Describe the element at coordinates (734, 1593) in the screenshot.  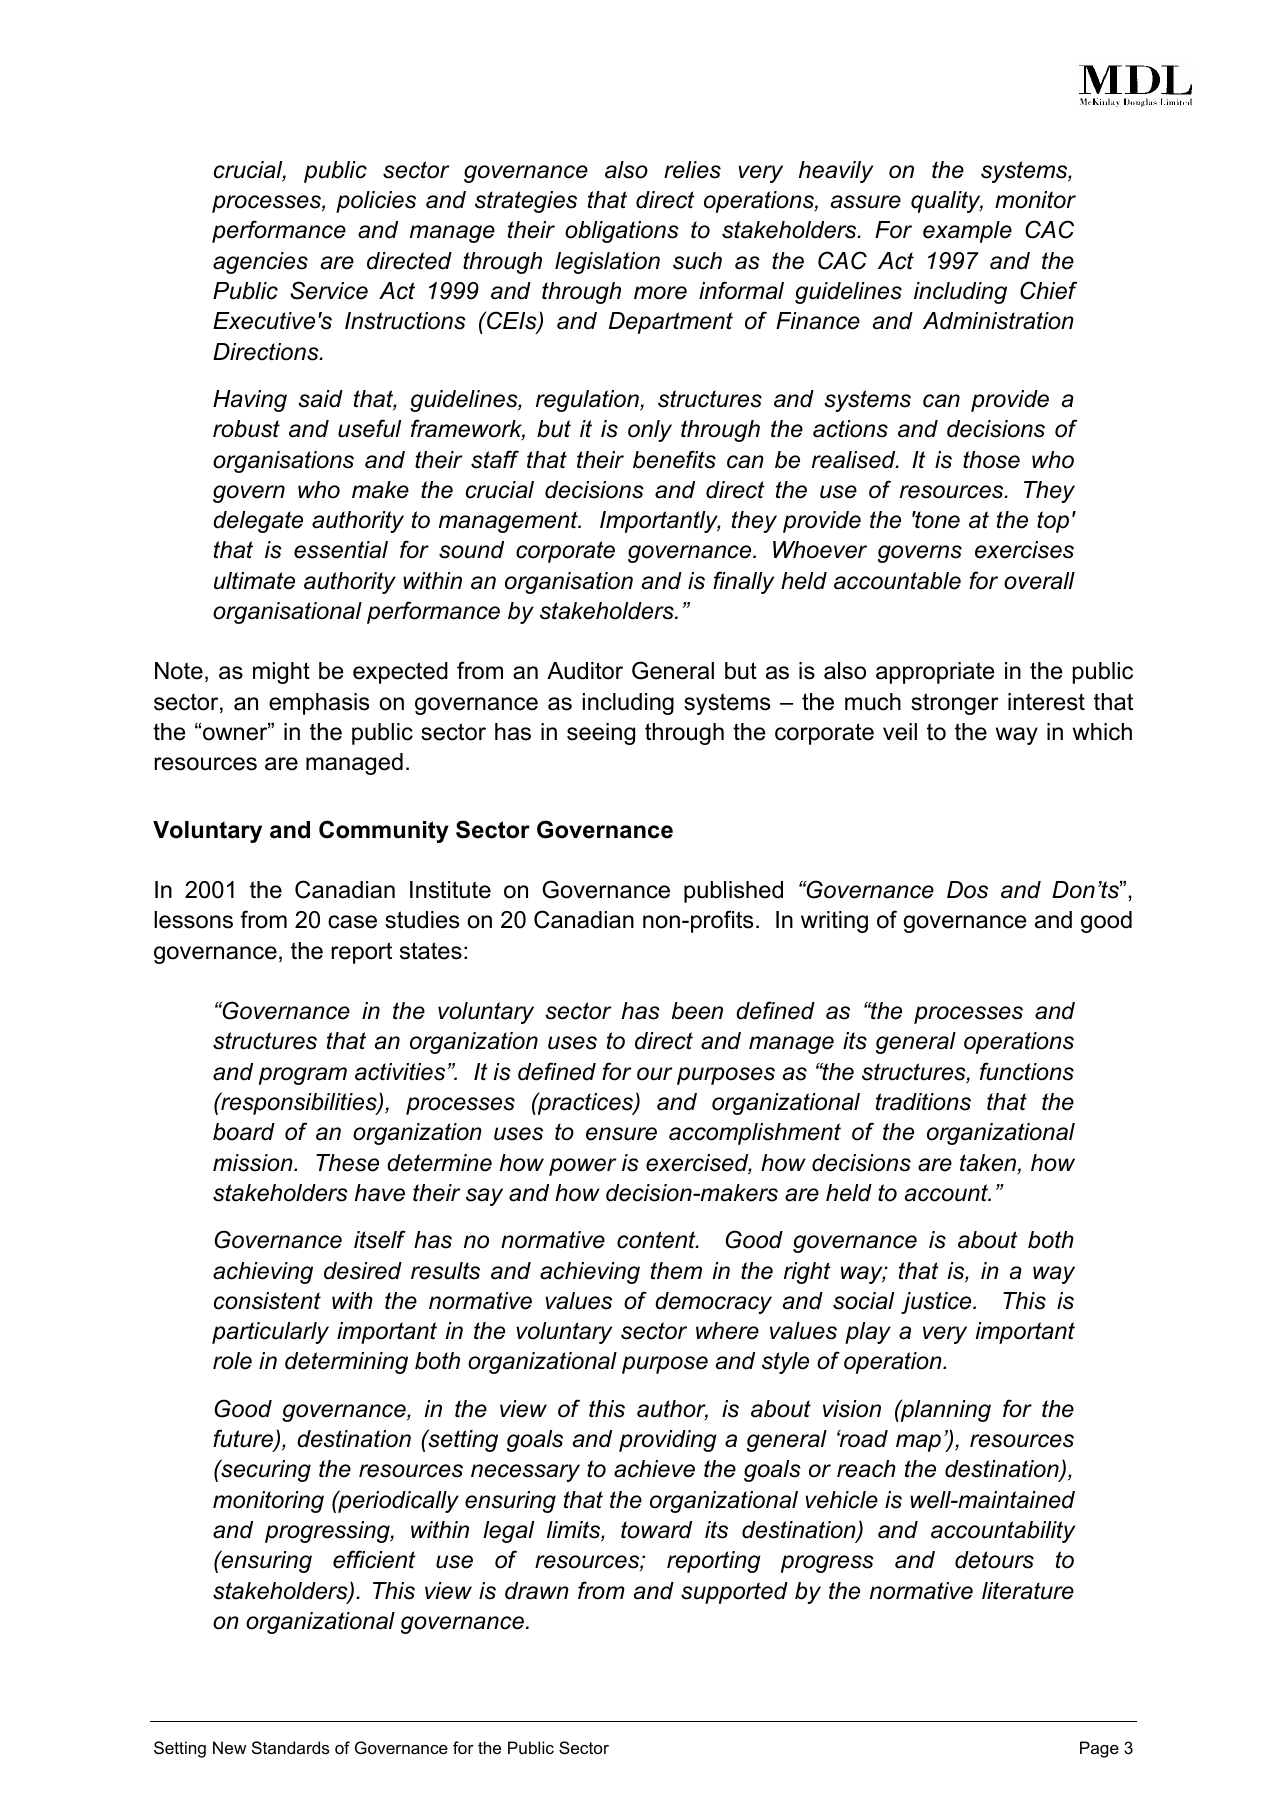
I see `supported` at that location.
